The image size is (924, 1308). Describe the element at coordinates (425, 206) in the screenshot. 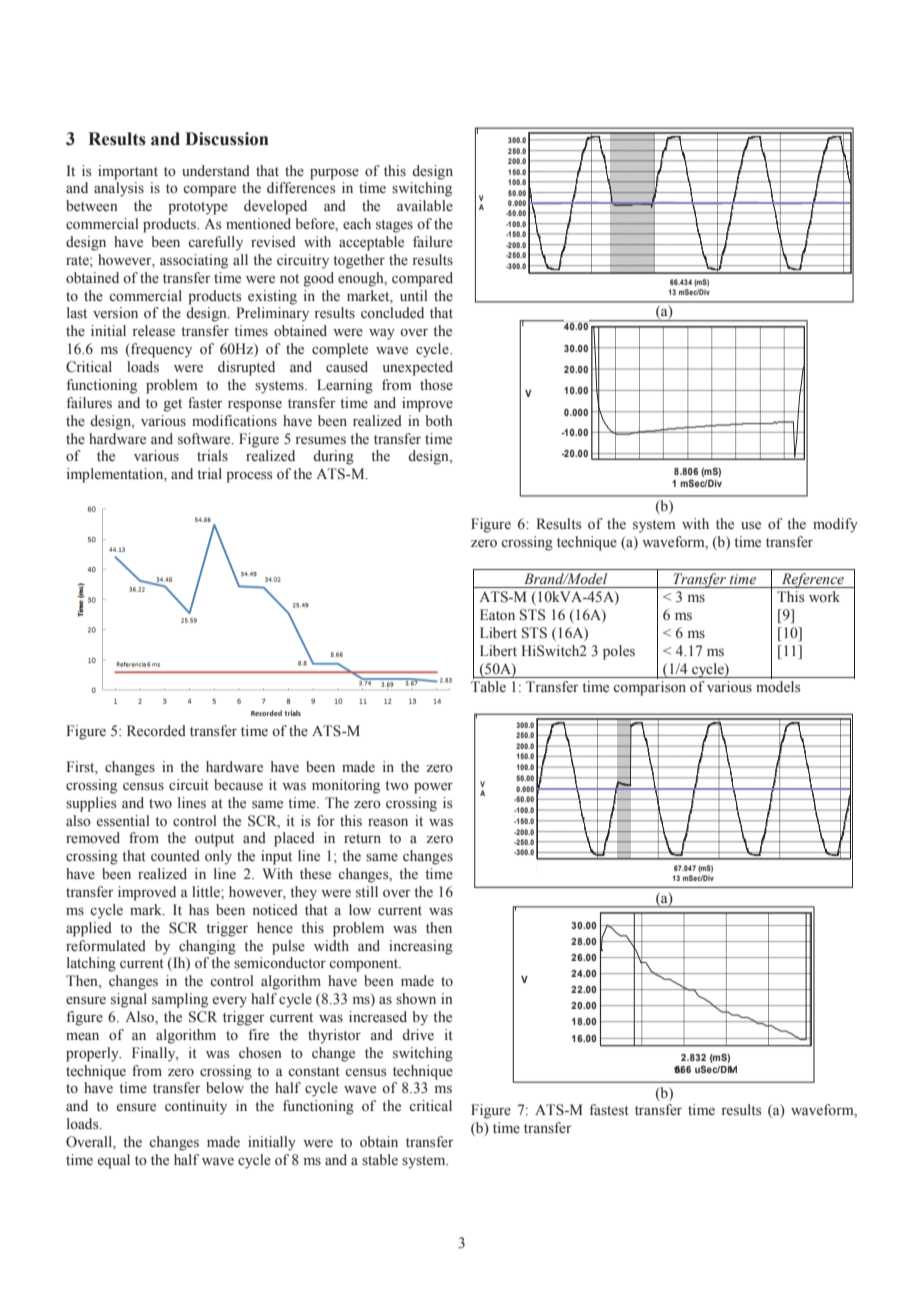

I see `available` at that location.
